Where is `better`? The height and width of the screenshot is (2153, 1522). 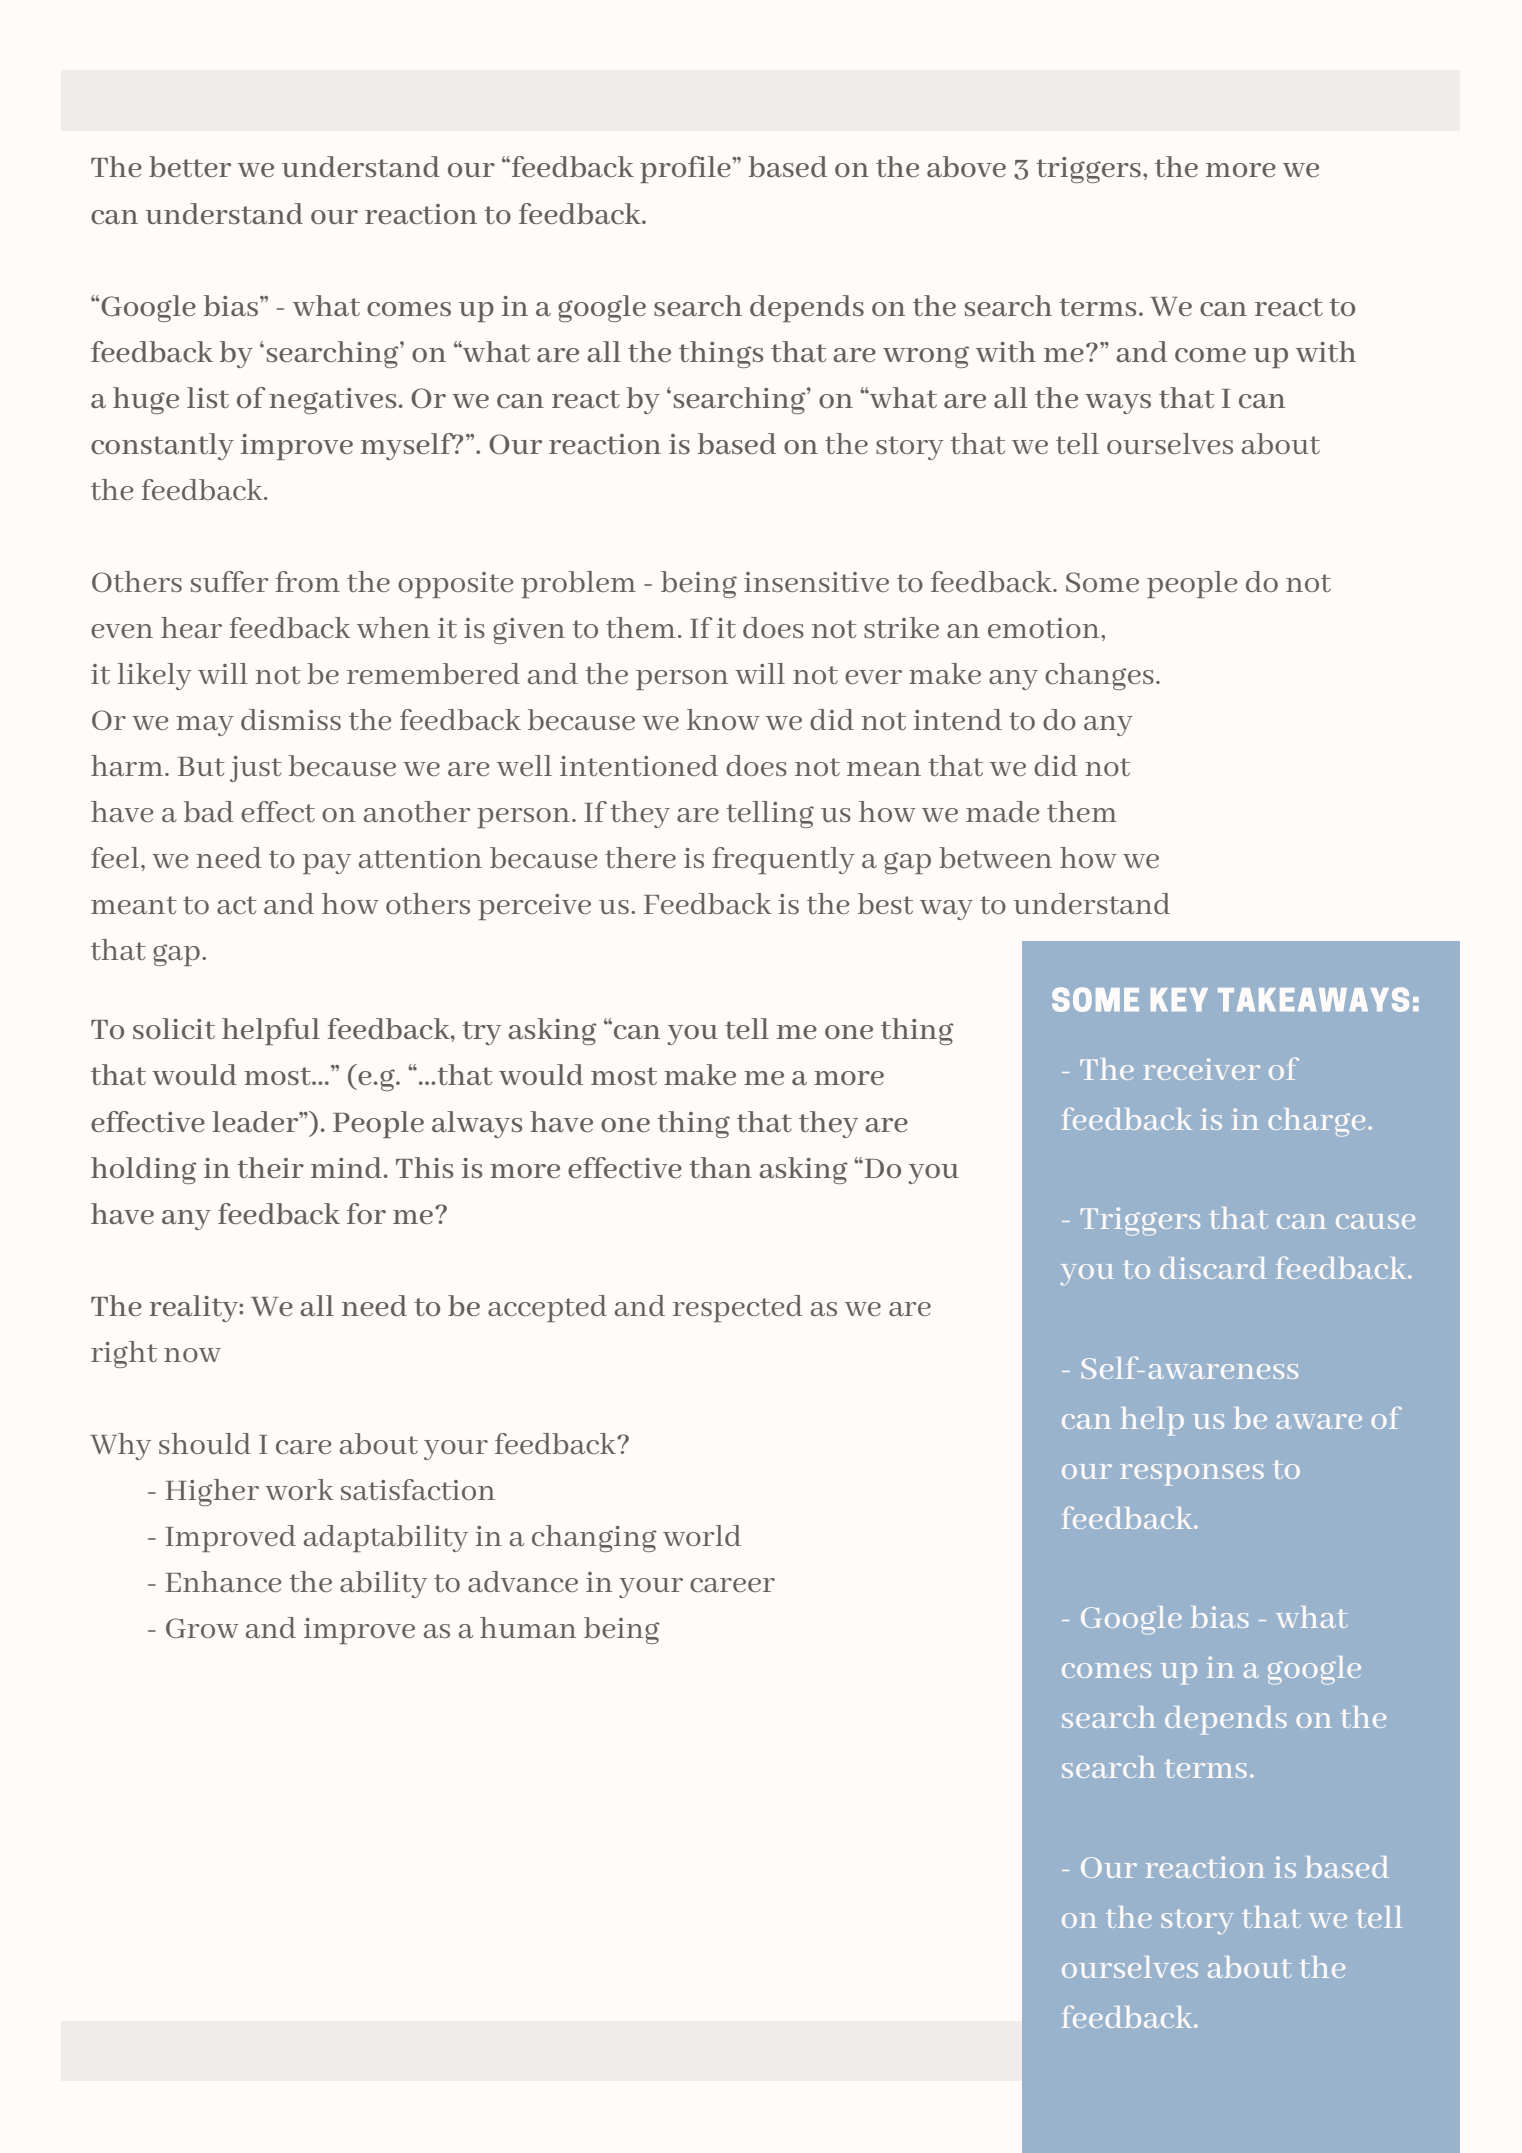 better is located at coordinates (190, 166).
